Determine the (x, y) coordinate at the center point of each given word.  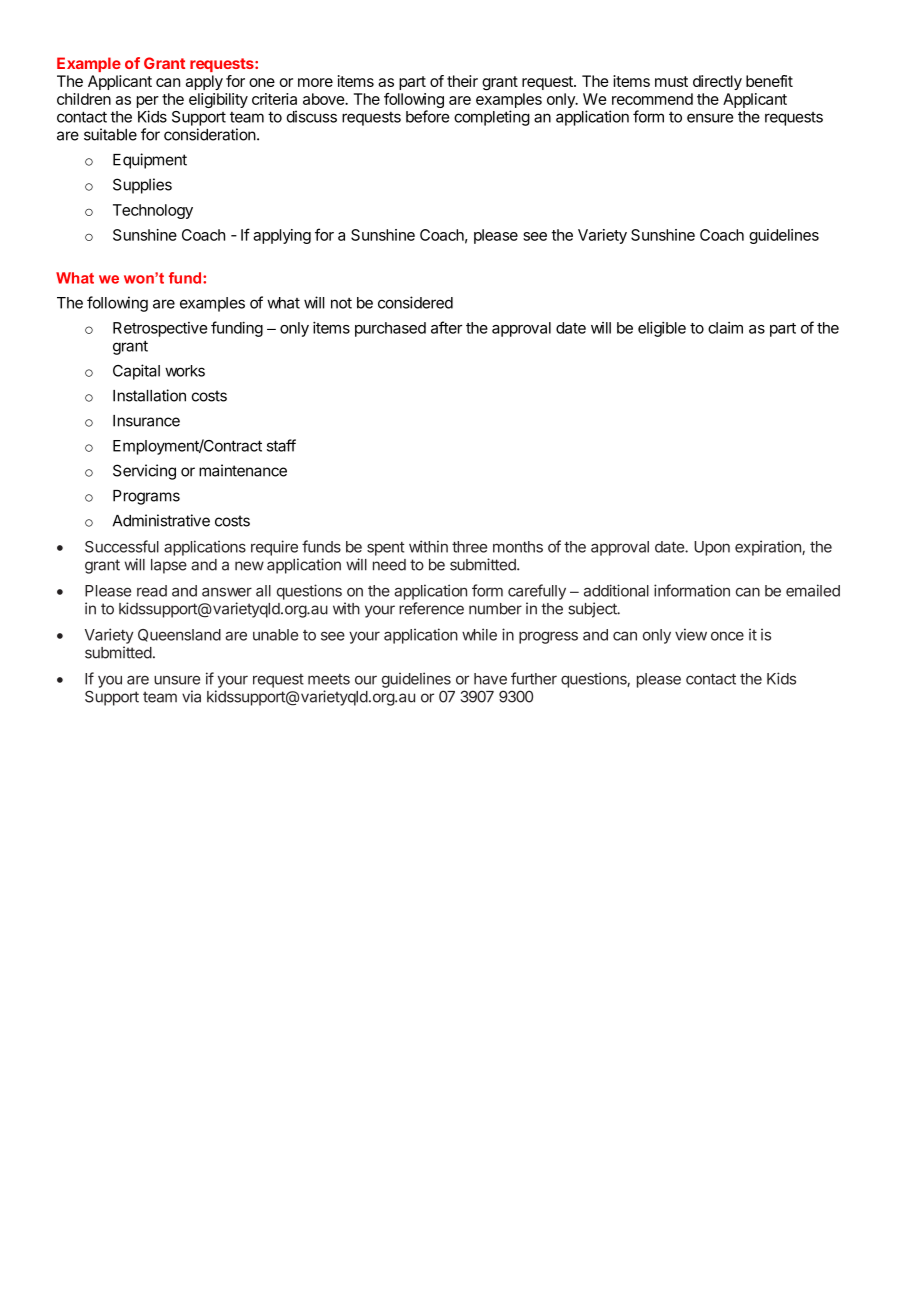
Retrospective (160, 329)
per (148, 103)
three (469, 547)
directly (717, 82)
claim (725, 328)
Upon (712, 548)
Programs (146, 497)
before (427, 116)
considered (415, 302)
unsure (177, 680)
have (490, 679)
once (727, 636)
